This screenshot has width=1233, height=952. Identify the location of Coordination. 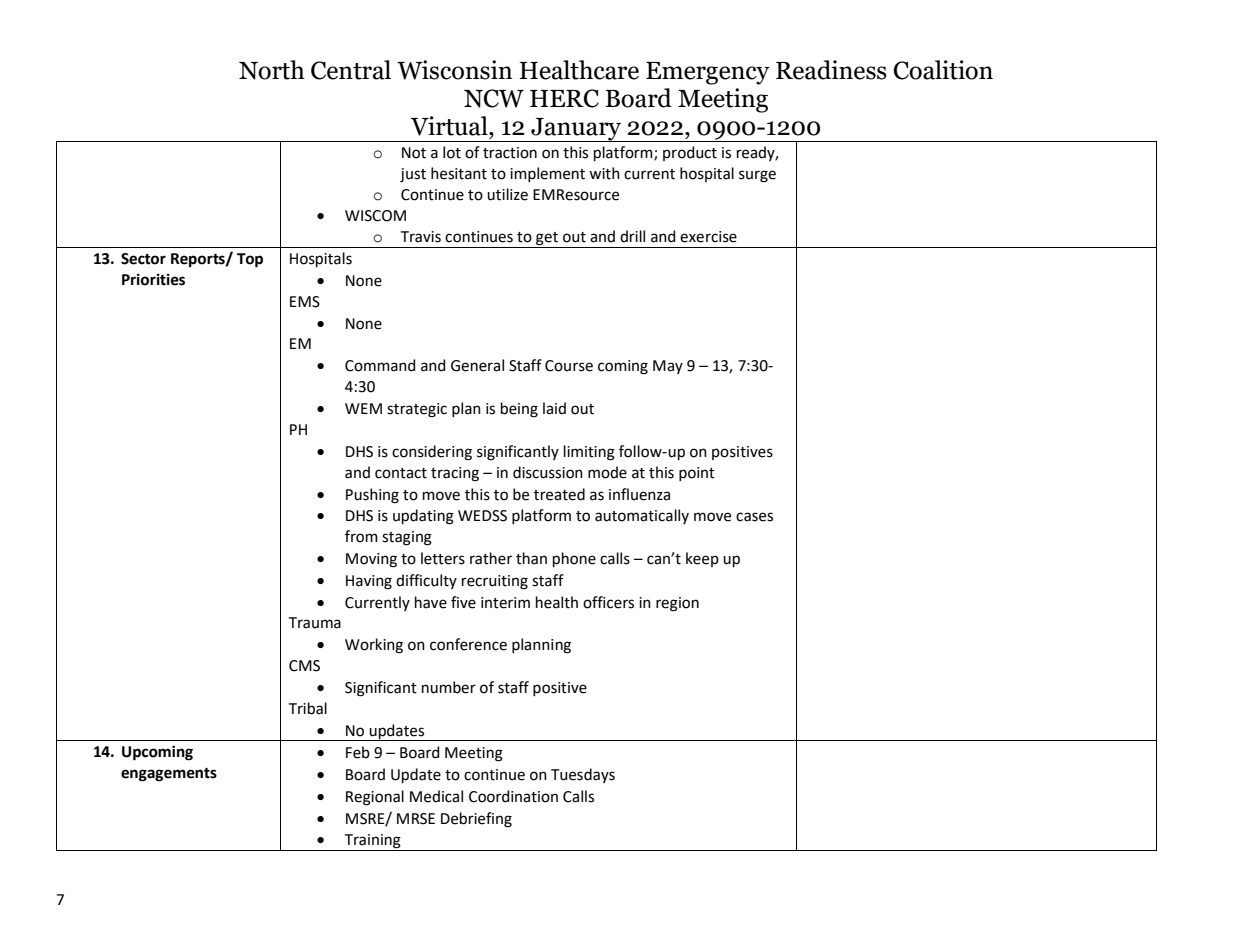
(513, 796).
